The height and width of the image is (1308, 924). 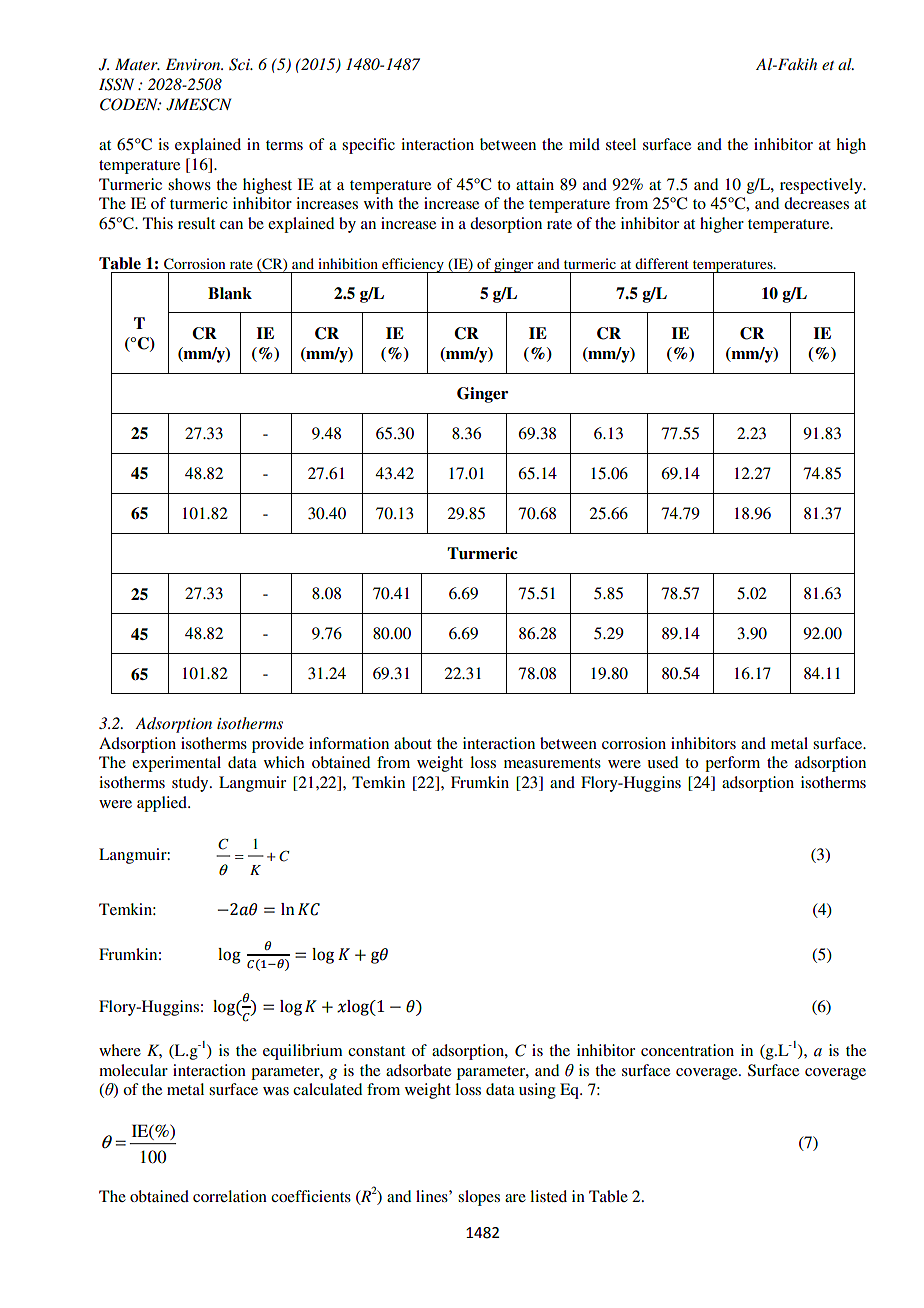 I want to click on measurements, so click(x=552, y=763).
